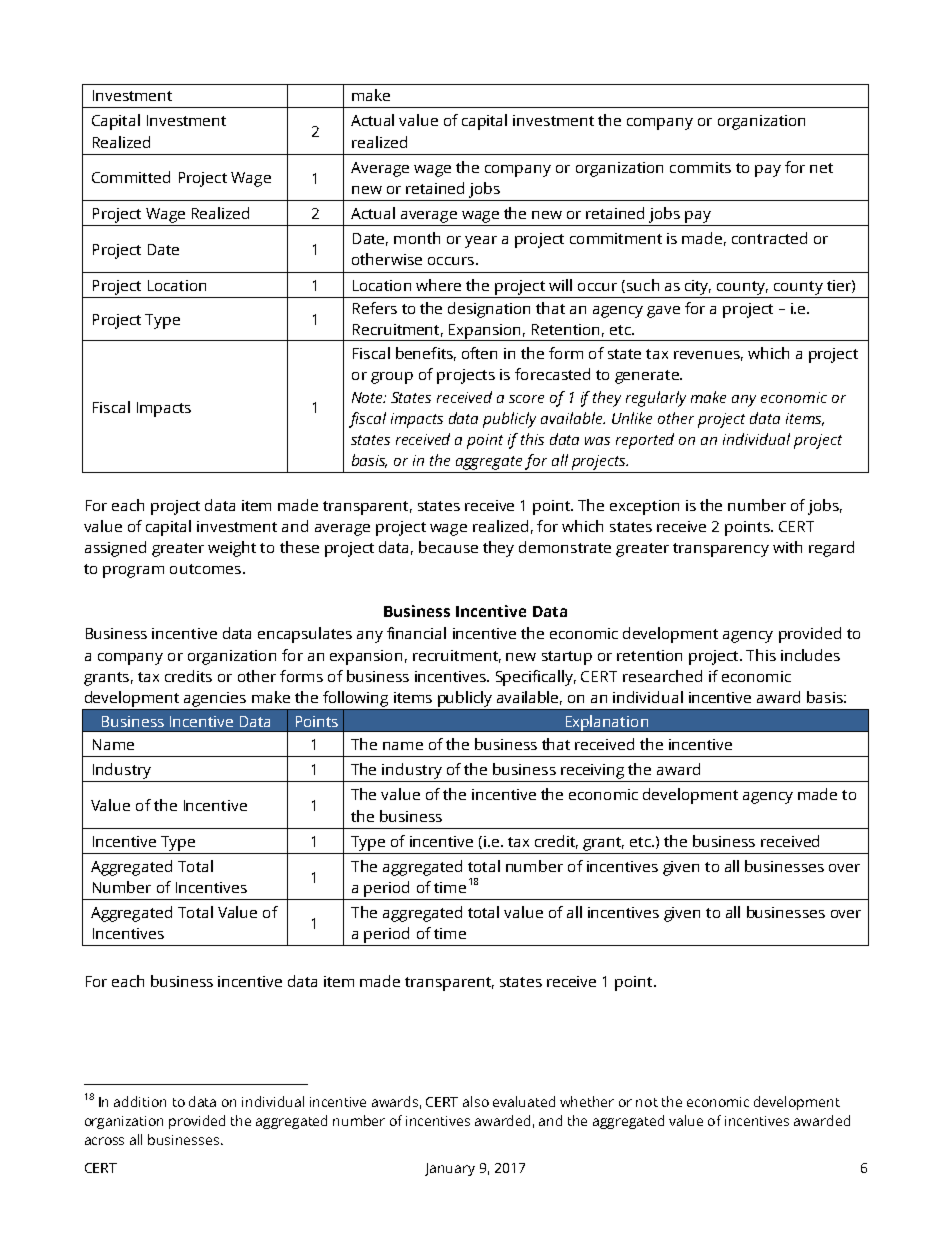 The width and height of the screenshot is (952, 1233). I want to click on weight, so click(232, 549).
